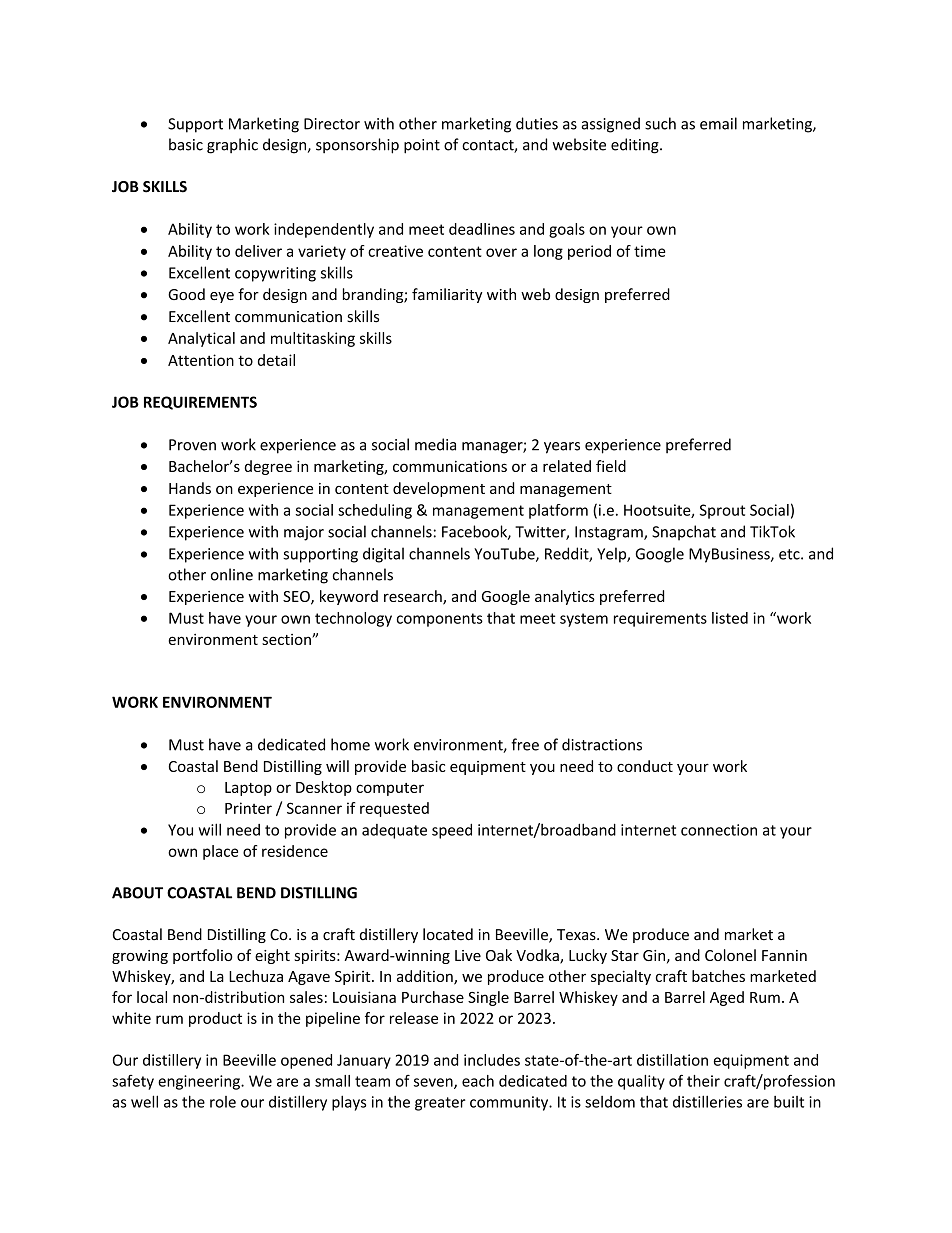 This screenshot has width=952, height=1233. What do you see at coordinates (645, 766) in the screenshot?
I see `conduct` at bounding box center [645, 766].
